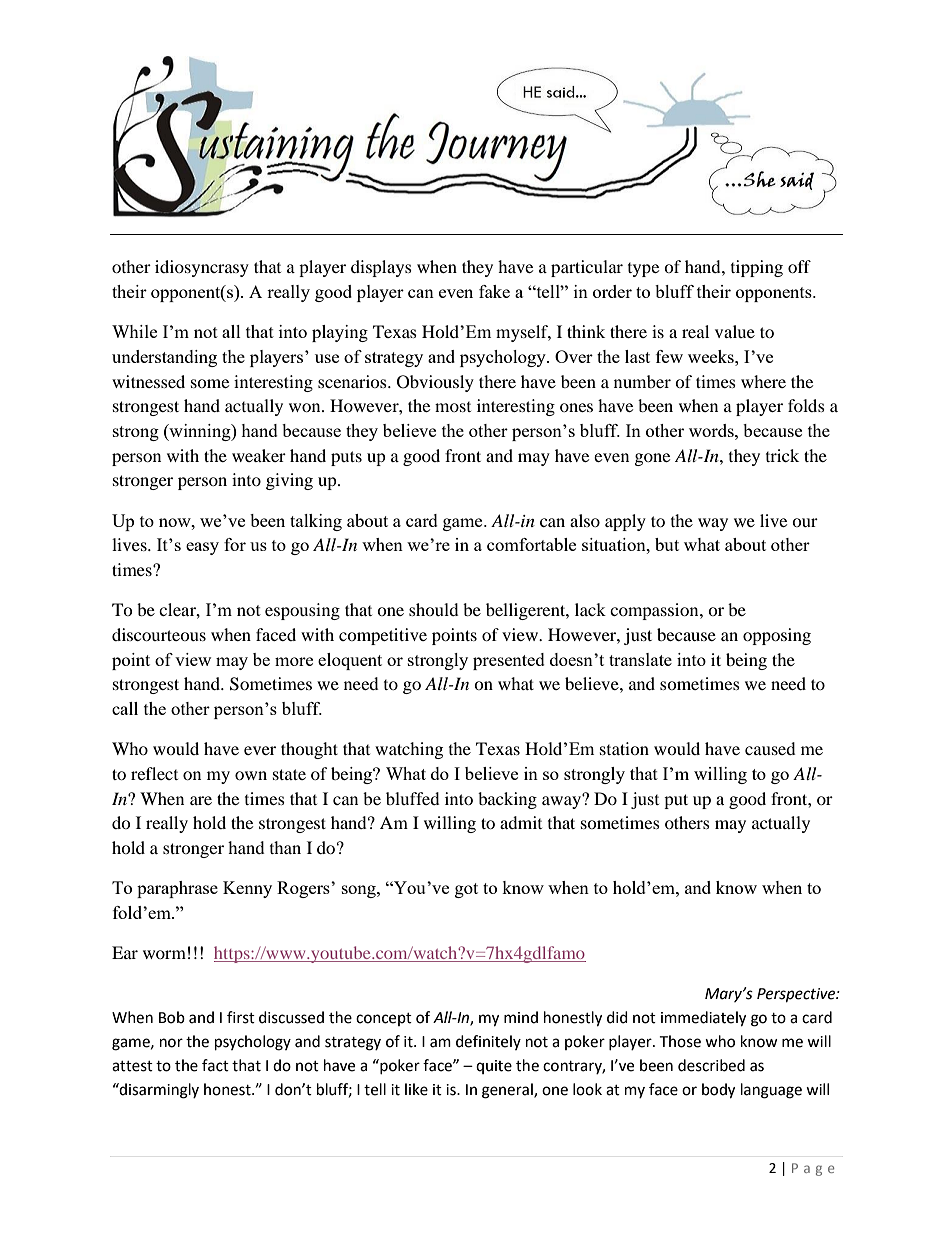 The height and width of the image is (1233, 952). I want to click on weaker, so click(259, 455).
